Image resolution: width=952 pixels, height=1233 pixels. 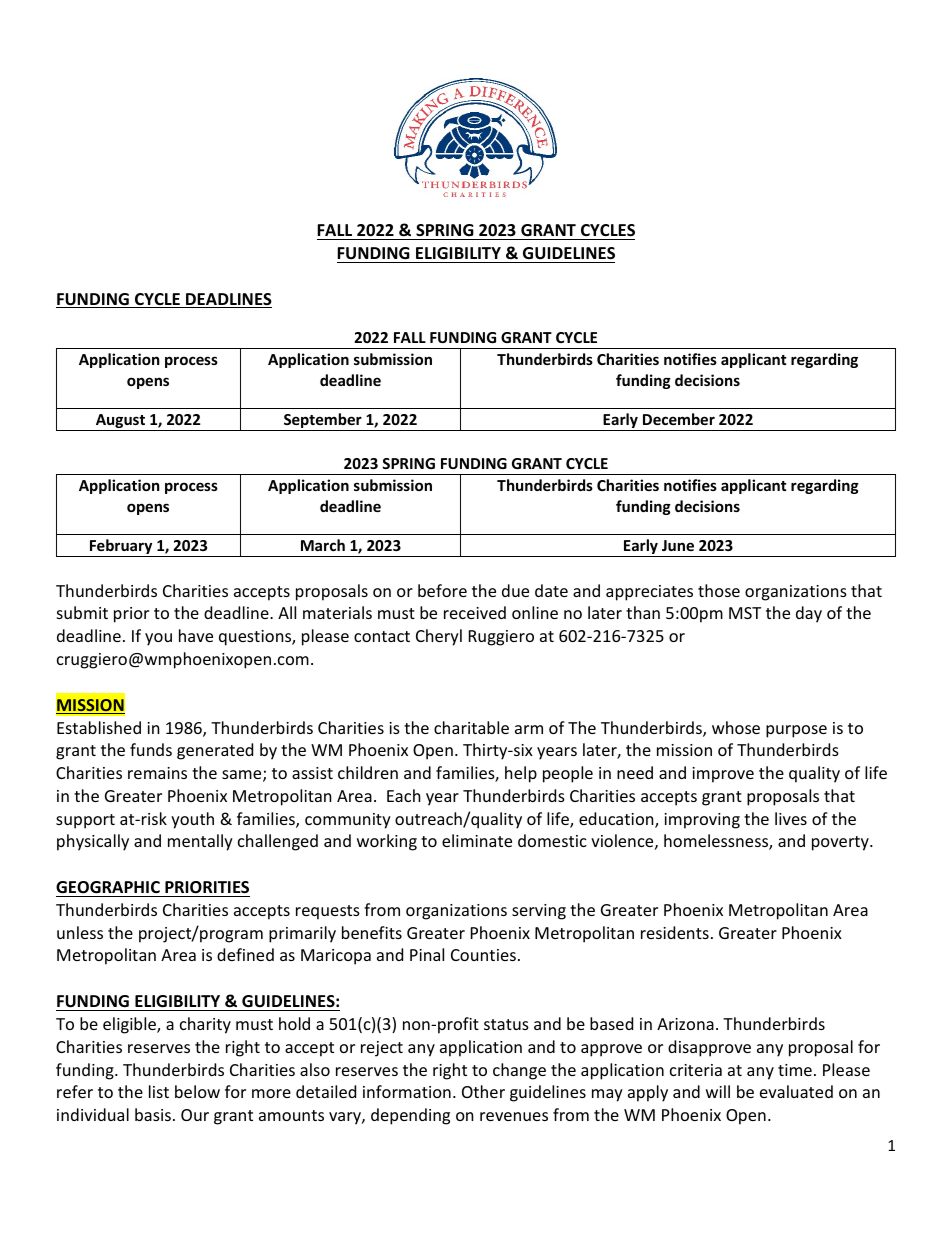 I want to click on have, so click(x=196, y=635).
